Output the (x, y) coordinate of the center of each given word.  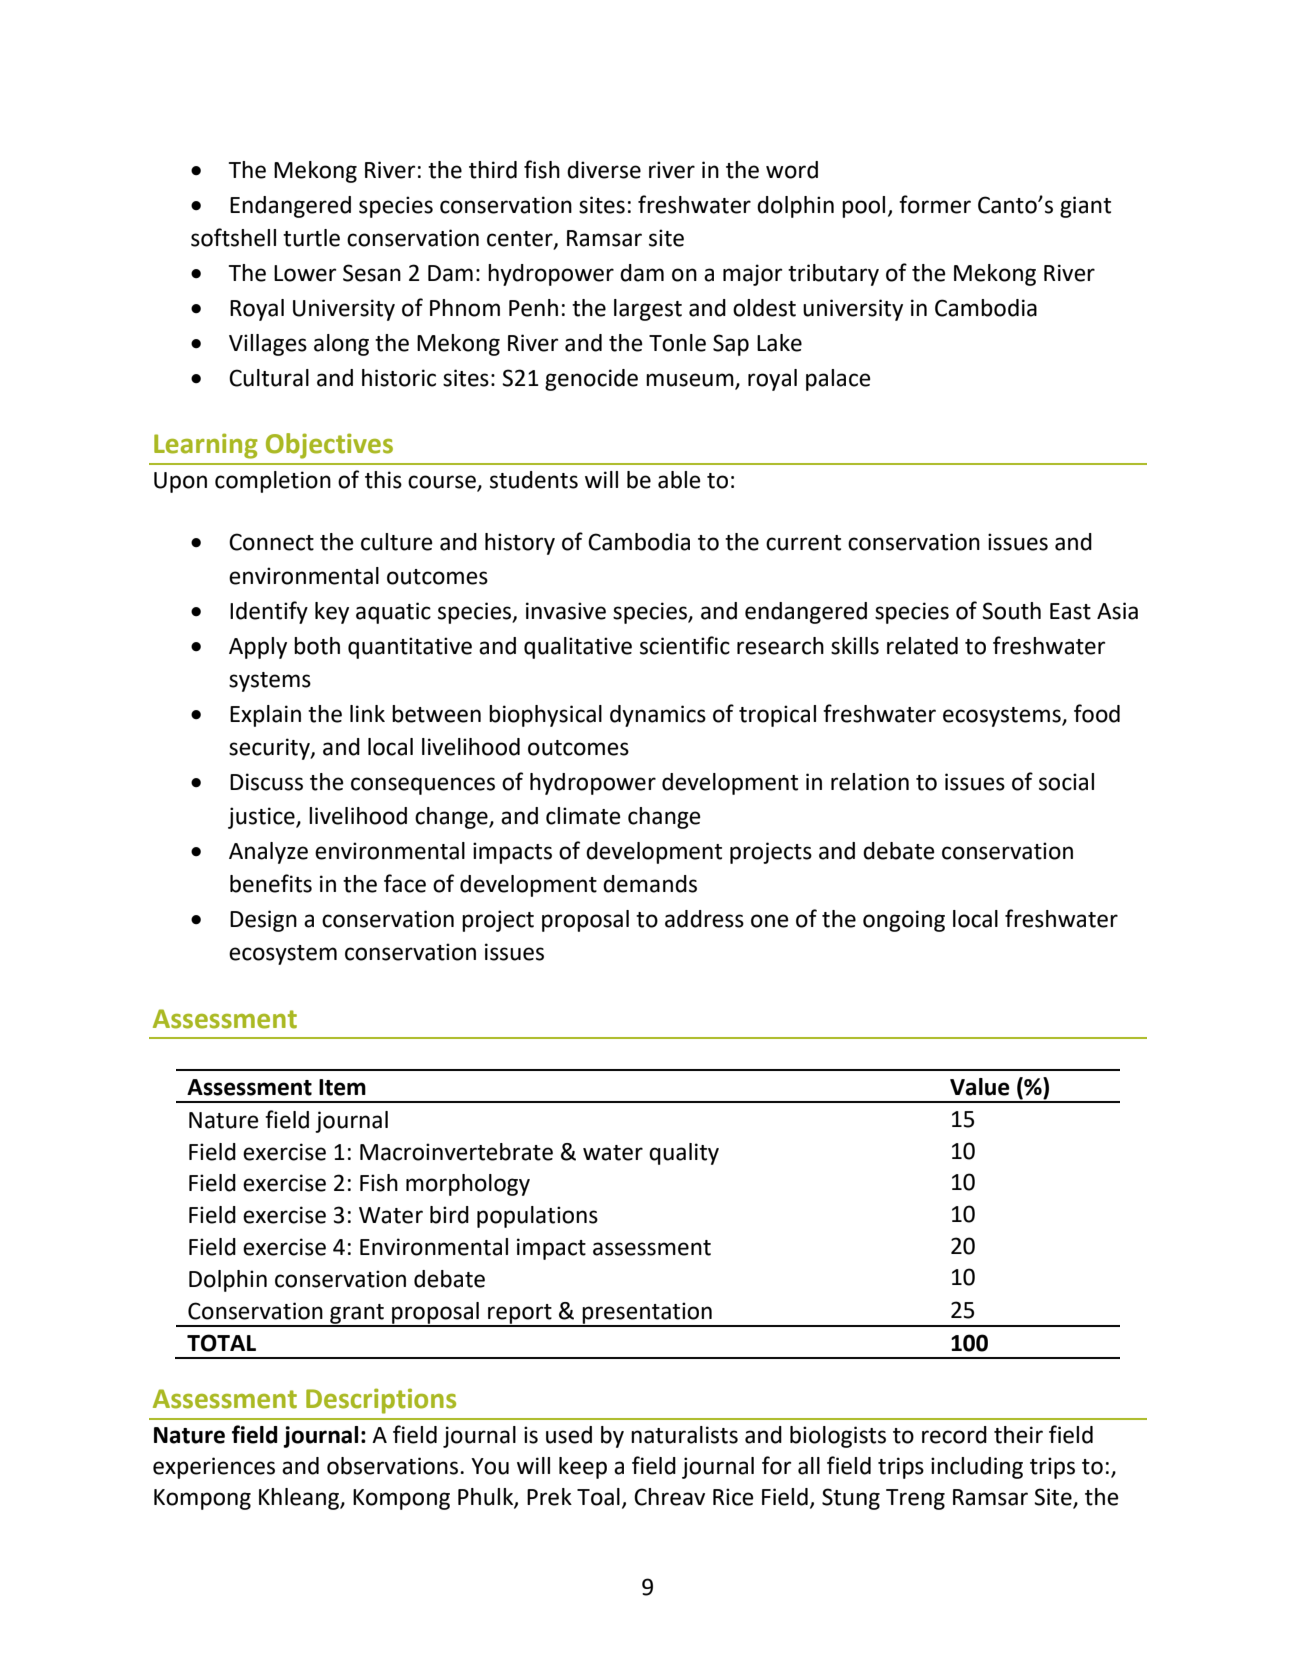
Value (980, 1087)
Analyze (268, 853)
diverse (604, 170)
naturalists (684, 1435)
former (935, 204)
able (679, 480)
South (1011, 611)
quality (684, 1154)
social (1066, 782)
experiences (214, 1468)
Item (342, 1087)
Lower (305, 273)
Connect (271, 542)
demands (650, 884)
